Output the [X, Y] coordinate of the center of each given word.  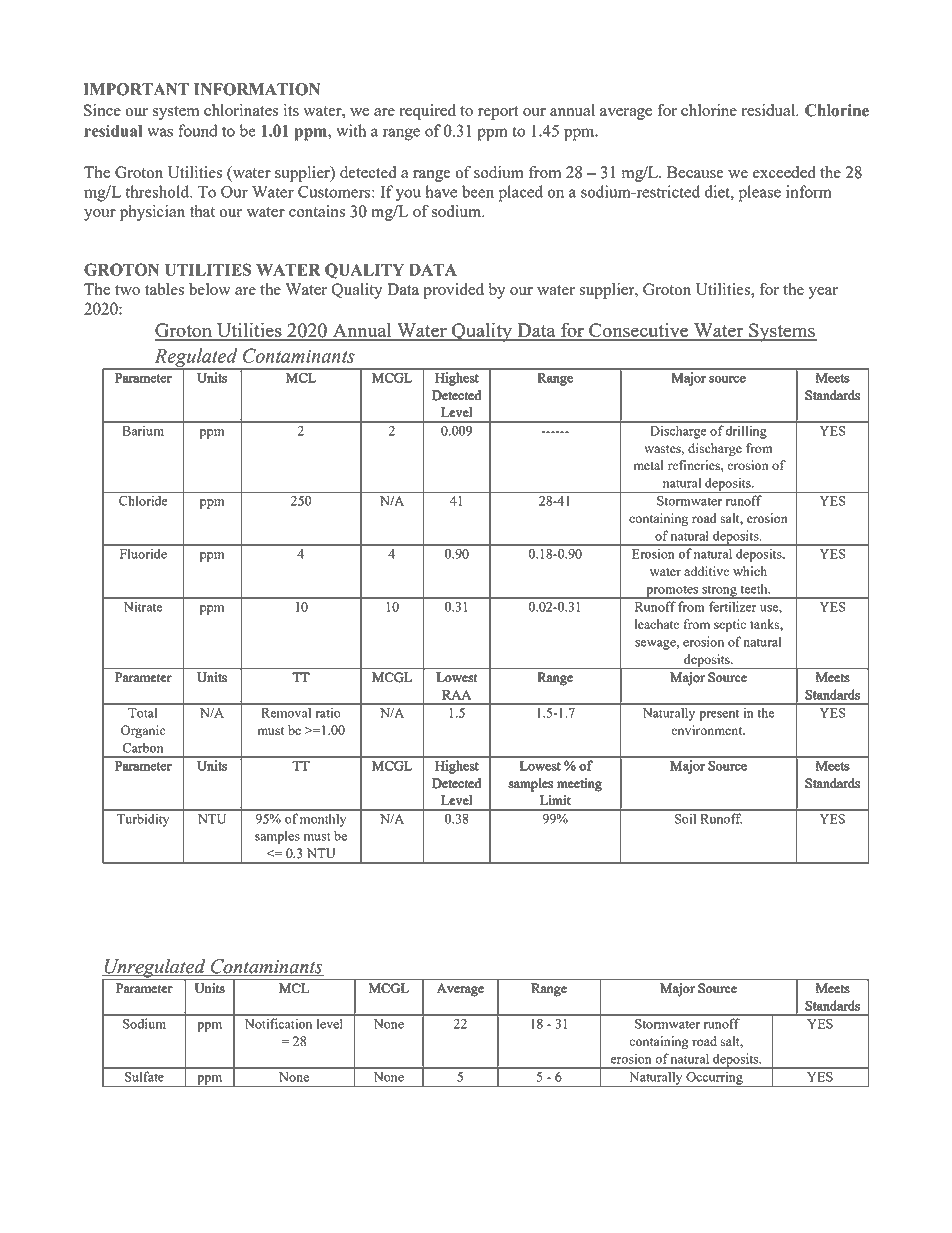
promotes [672, 592]
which [750, 571]
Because [695, 172]
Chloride [143, 500]
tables [164, 289]
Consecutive [639, 331]
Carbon [143, 747]
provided [453, 291]
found [197, 130]
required [427, 112]
